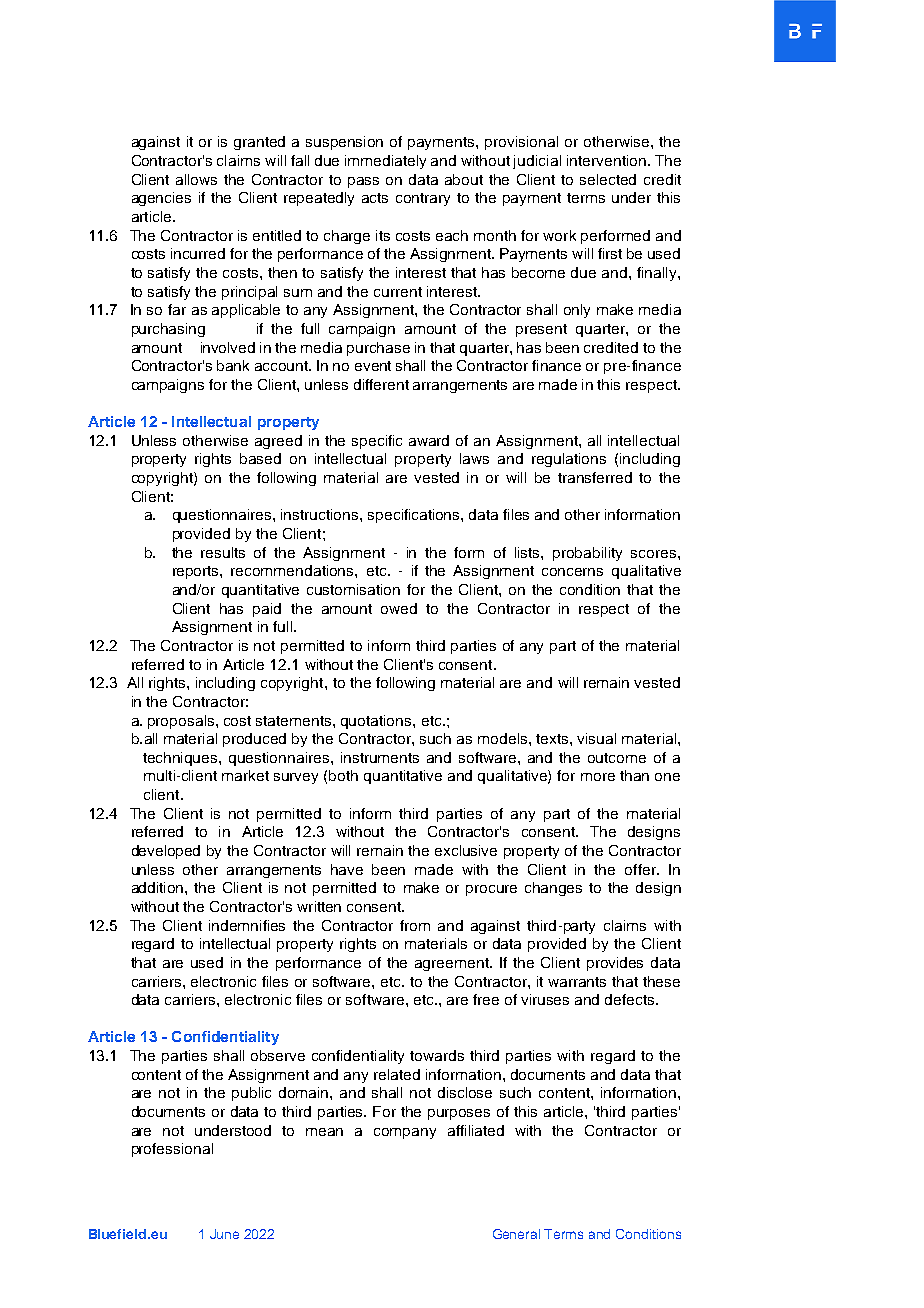  I want to click on contrary, so click(423, 199).
